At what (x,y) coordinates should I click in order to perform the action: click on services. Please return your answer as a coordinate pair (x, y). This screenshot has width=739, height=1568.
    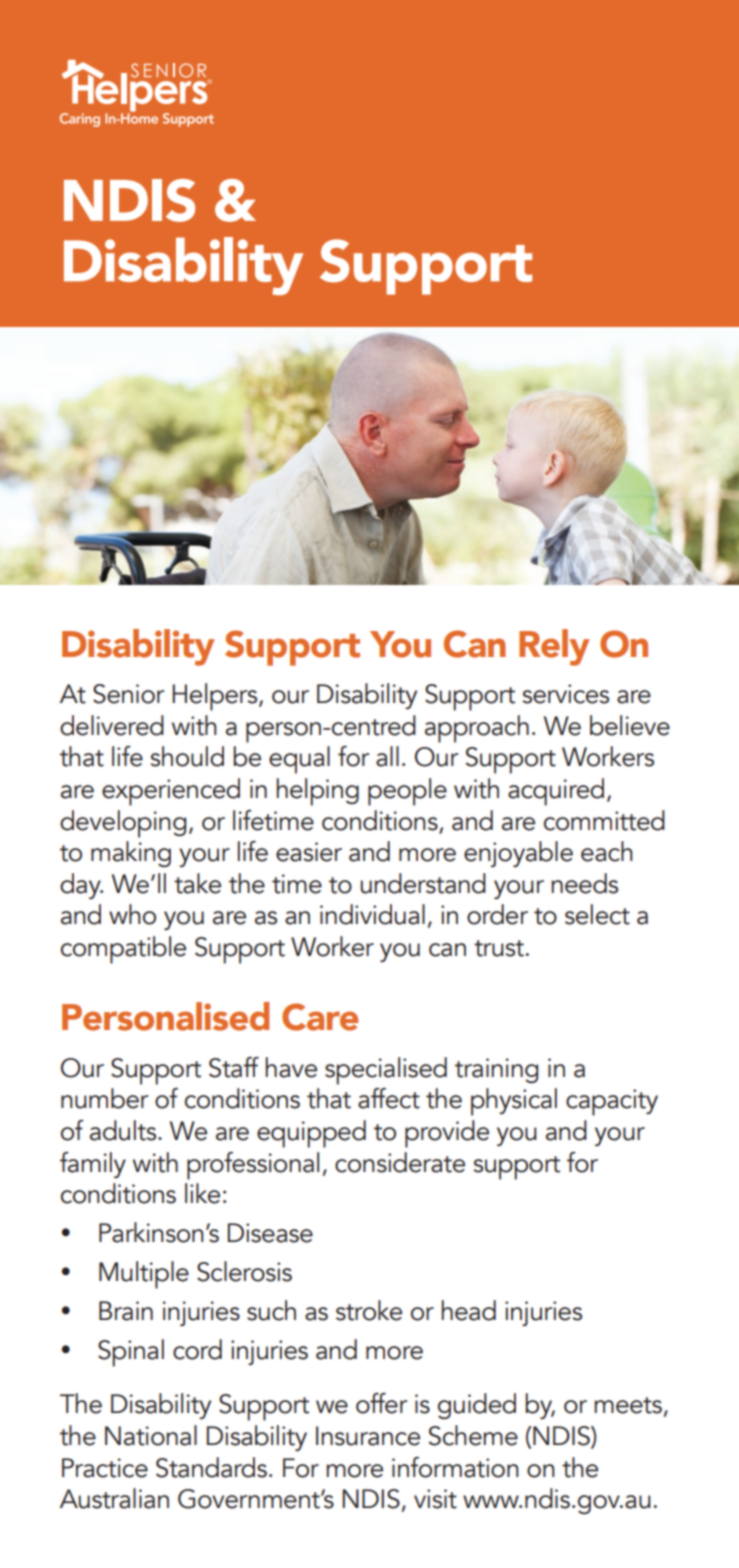
    Looking at the image, I should click on (565, 694).
